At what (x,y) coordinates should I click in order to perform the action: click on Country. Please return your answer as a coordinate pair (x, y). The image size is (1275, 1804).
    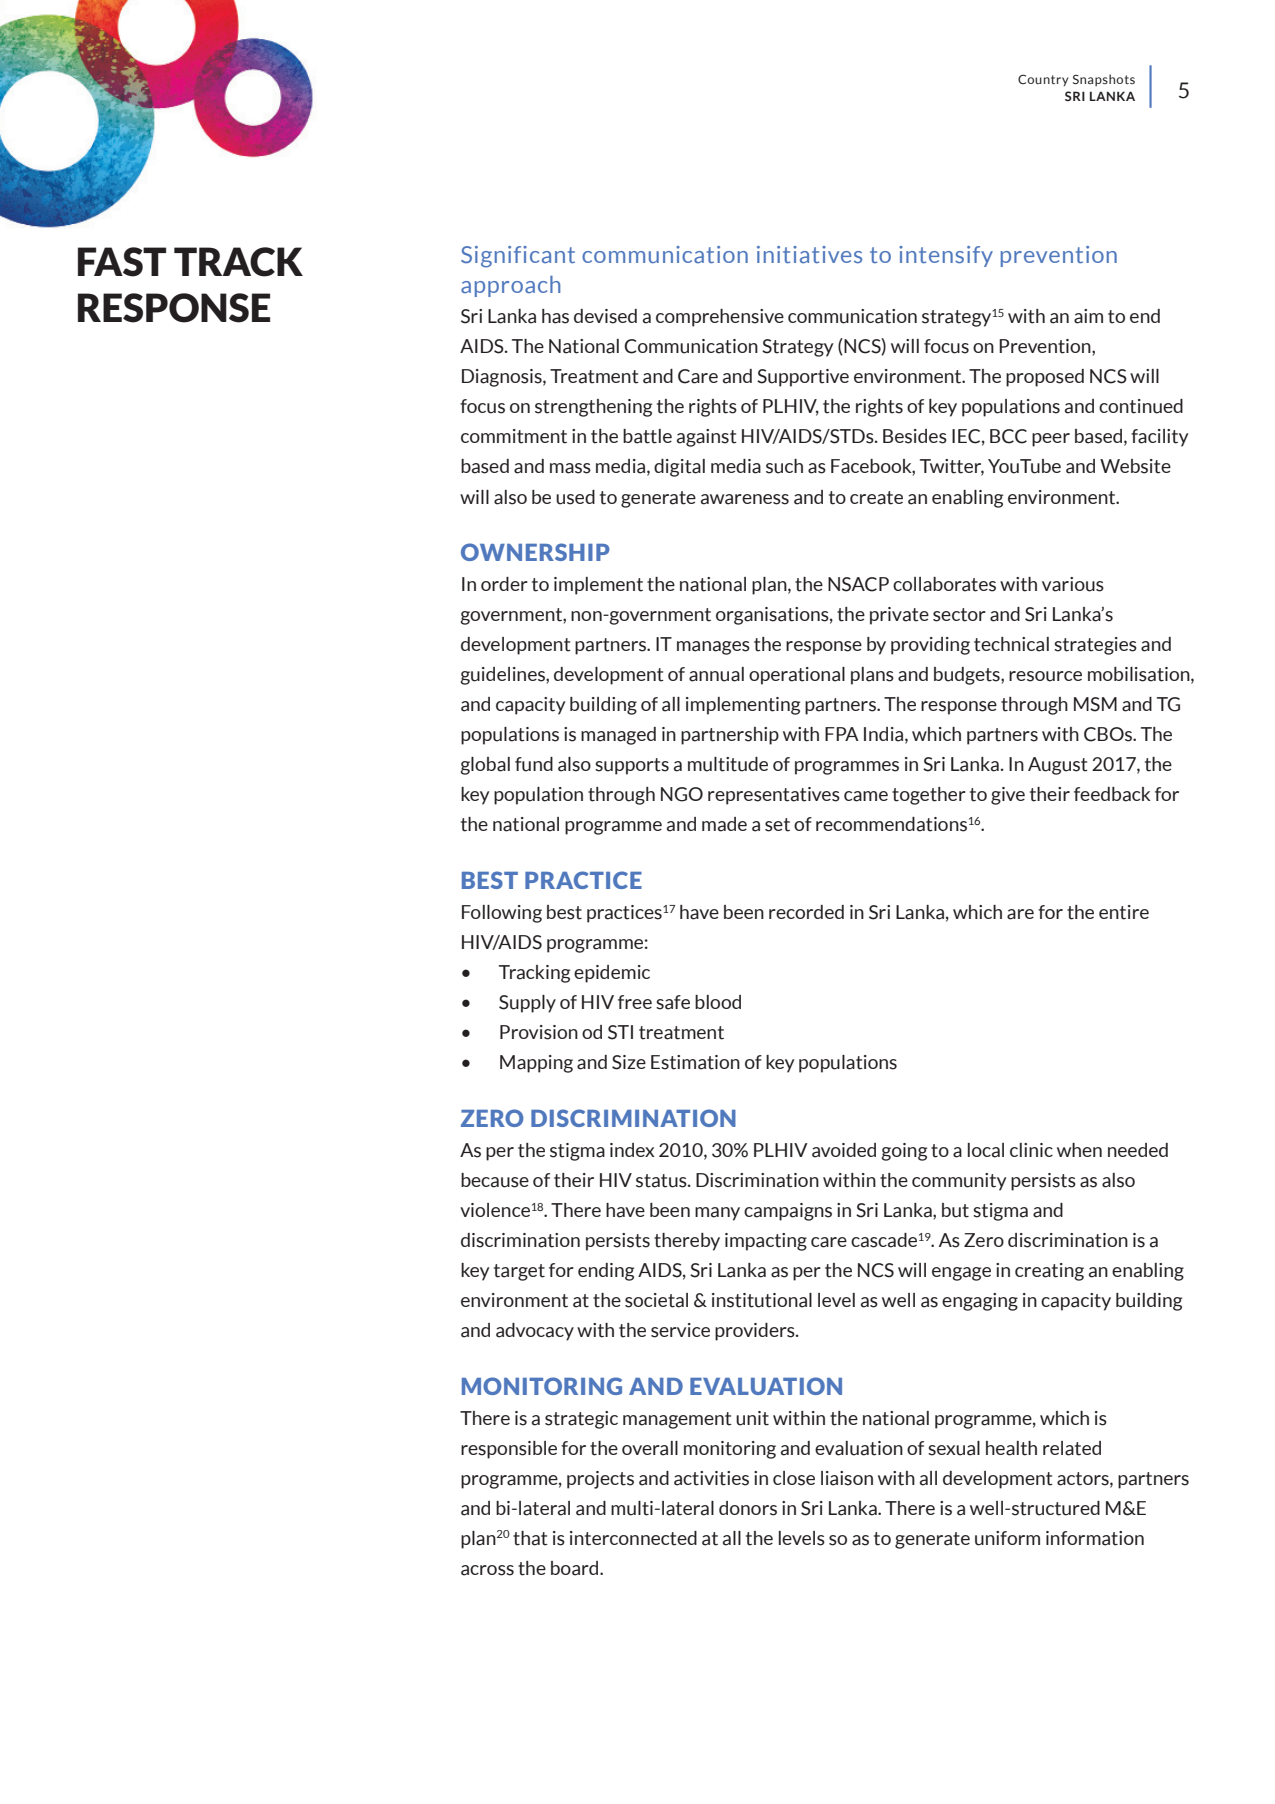
    Looking at the image, I should click on (1043, 80).
